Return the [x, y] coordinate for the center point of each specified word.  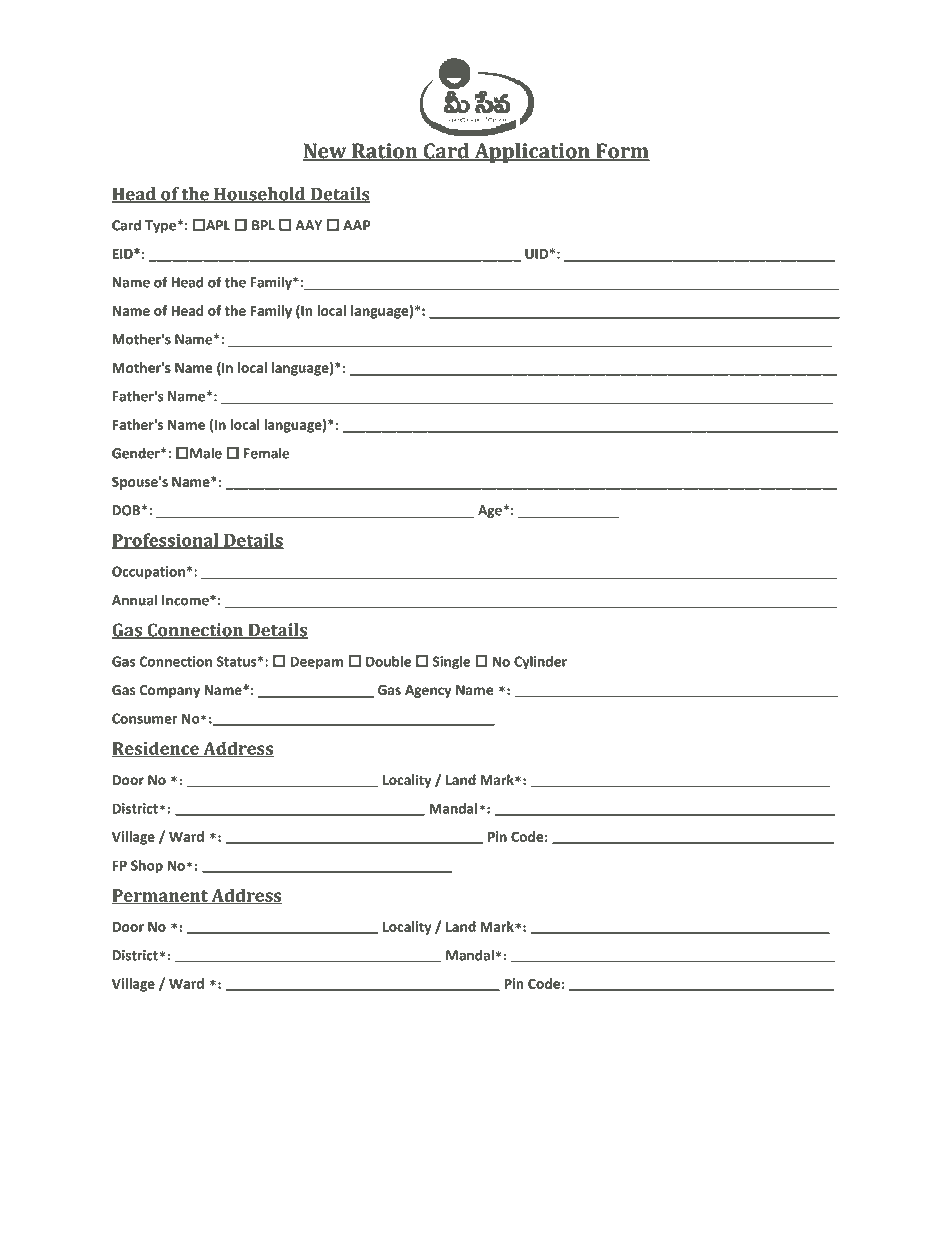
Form [622, 152]
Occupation [148, 573]
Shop [147, 867]
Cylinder [540, 663]
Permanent [161, 896]
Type [161, 226]
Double [388, 661]
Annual [134, 600]
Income [186, 600]
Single [452, 663]
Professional [166, 541]
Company [170, 691]
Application [532, 153]
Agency [428, 691]
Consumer [145, 718]
